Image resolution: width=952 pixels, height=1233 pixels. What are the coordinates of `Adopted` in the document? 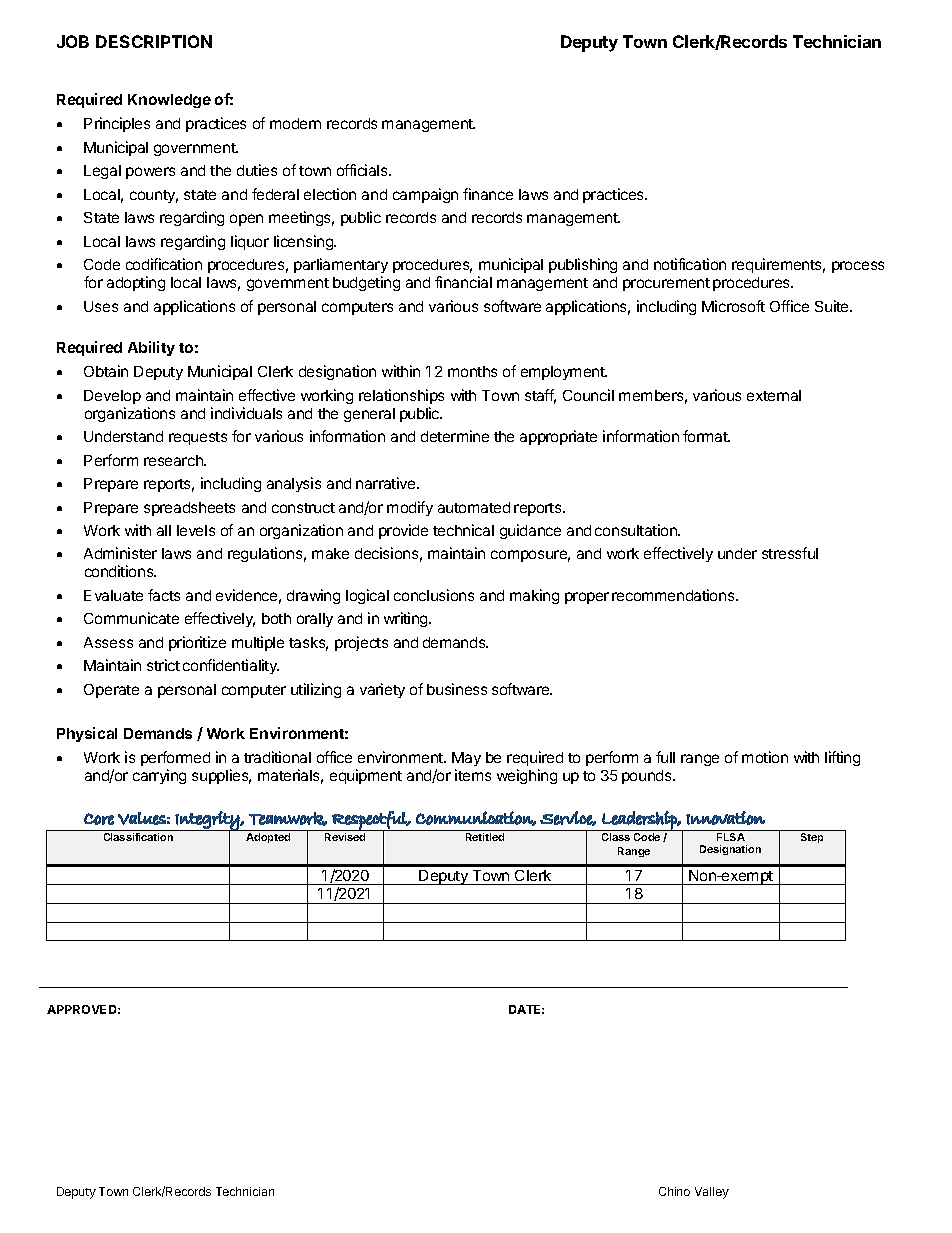 It's located at (268, 838).
